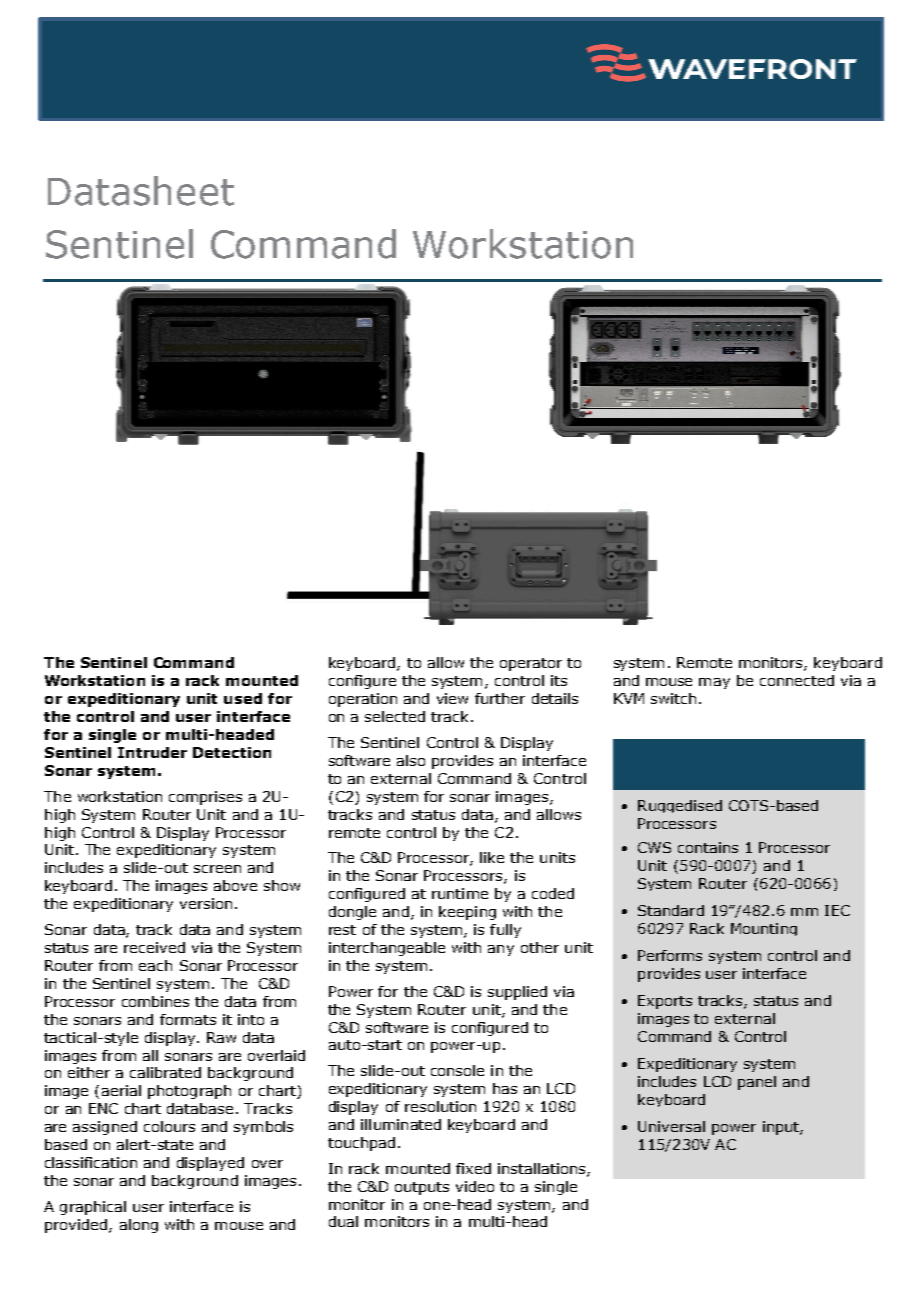 The height and width of the page is (1307, 924). What do you see at coordinates (665, 1002) in the page?
I see `Exports` at bounding box center [665, 1002].
